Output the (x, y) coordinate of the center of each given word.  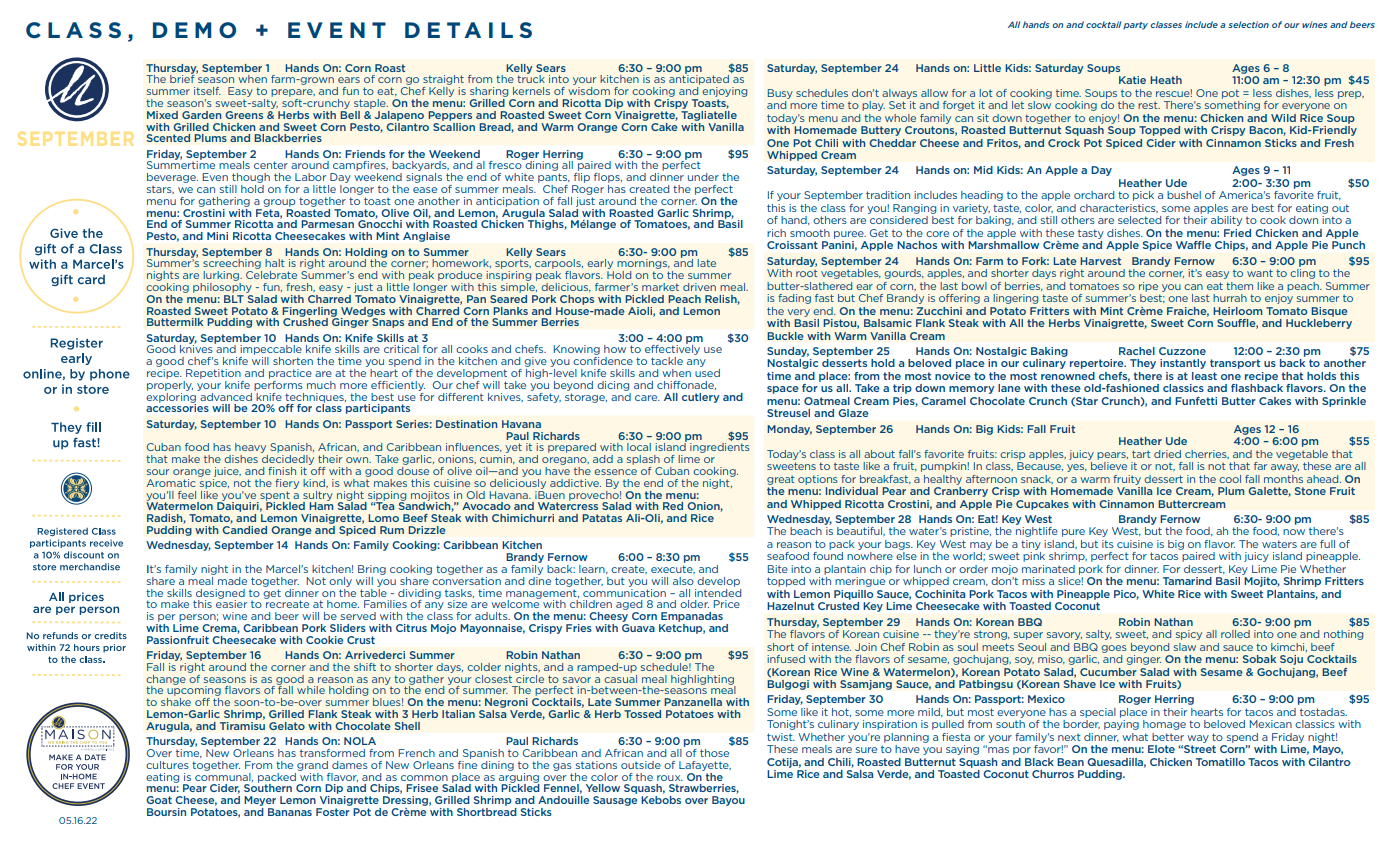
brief (183, 78)
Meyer (260, 801)
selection (1248, 24)
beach (806, 531)
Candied (244, 528)
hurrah (1230, 298)
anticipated (699, 80)
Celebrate (271, 275)
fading (794, 299)
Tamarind (1187, 581)
